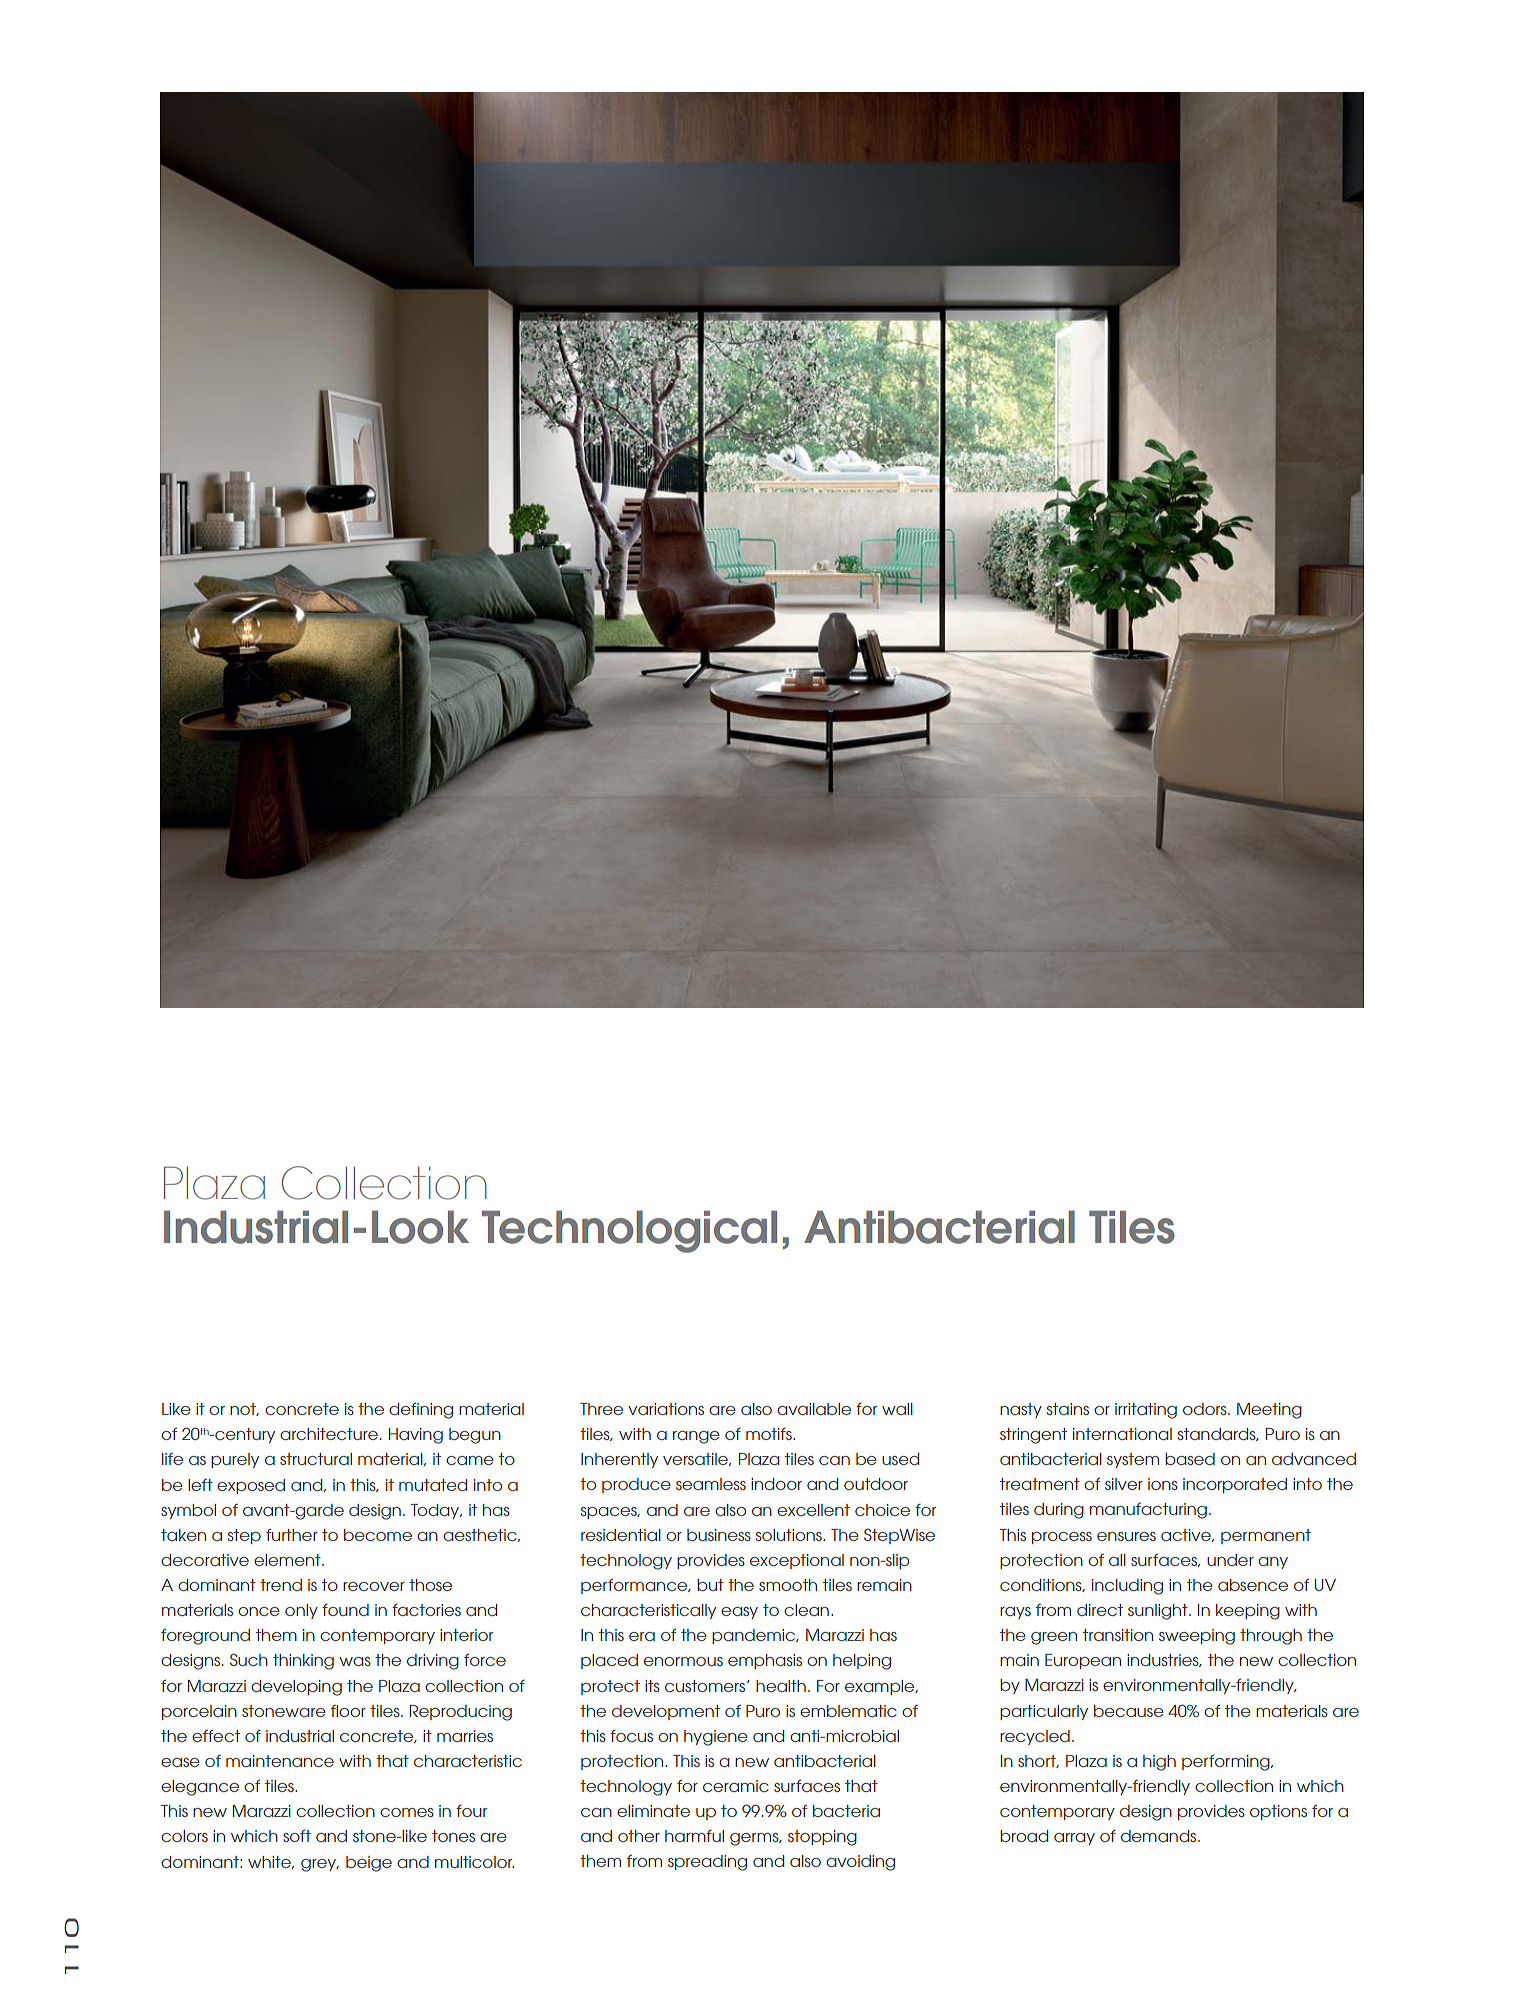 The image size is (1518, 2014). What do you see at coordinates (421, 1410) in the screenshot?
I see `defining` at bounding box center [421, 1410].
